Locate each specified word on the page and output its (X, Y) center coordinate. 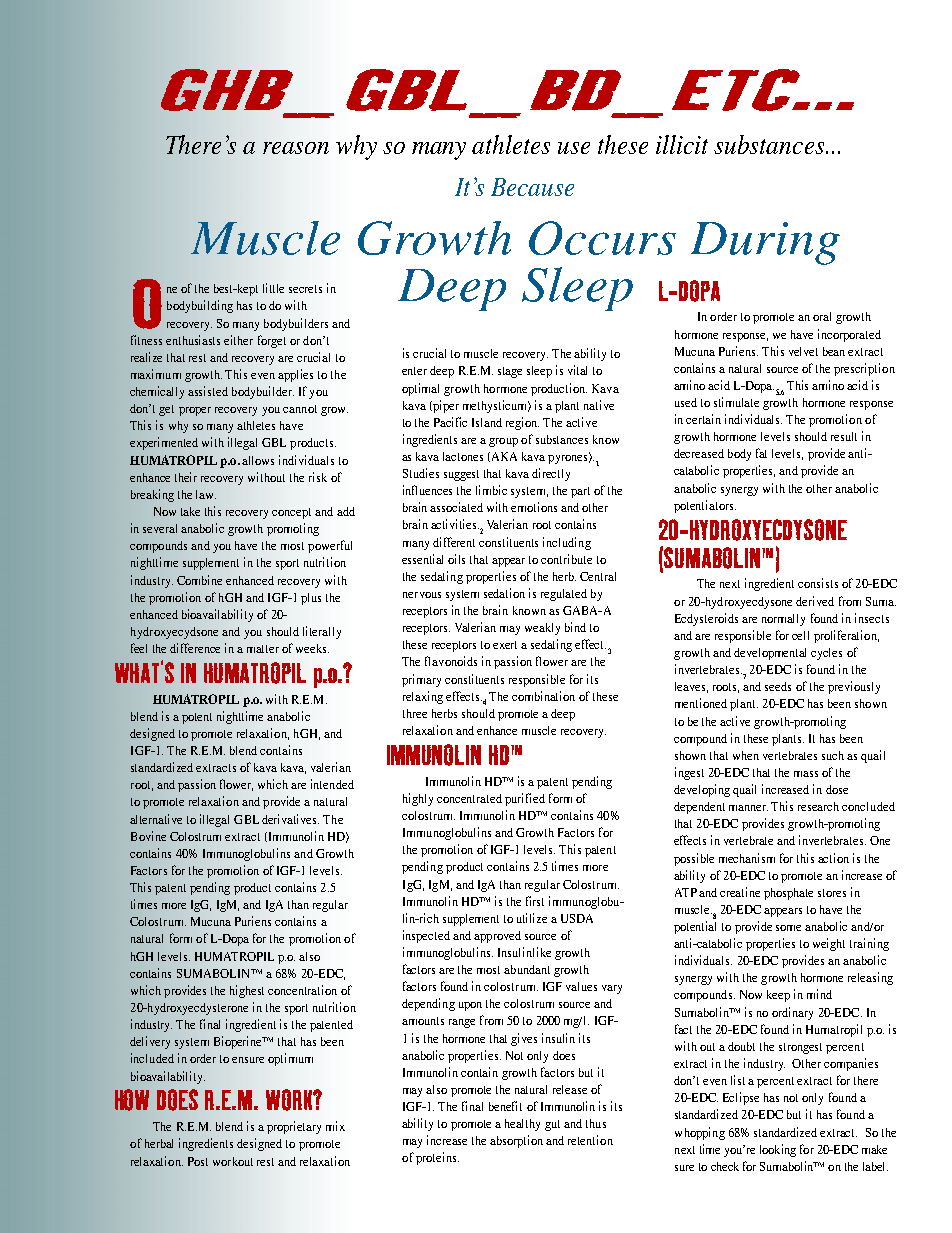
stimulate (736, 402)
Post (198, 1161)
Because (532, 187)
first (535, 901)
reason (296, 148)
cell (800, 635)
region (522, 423)
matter (263, 649)
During (765, 243)
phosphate (788, 894)
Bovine (148, 836)
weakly (542, 629)
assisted (208, 391)
